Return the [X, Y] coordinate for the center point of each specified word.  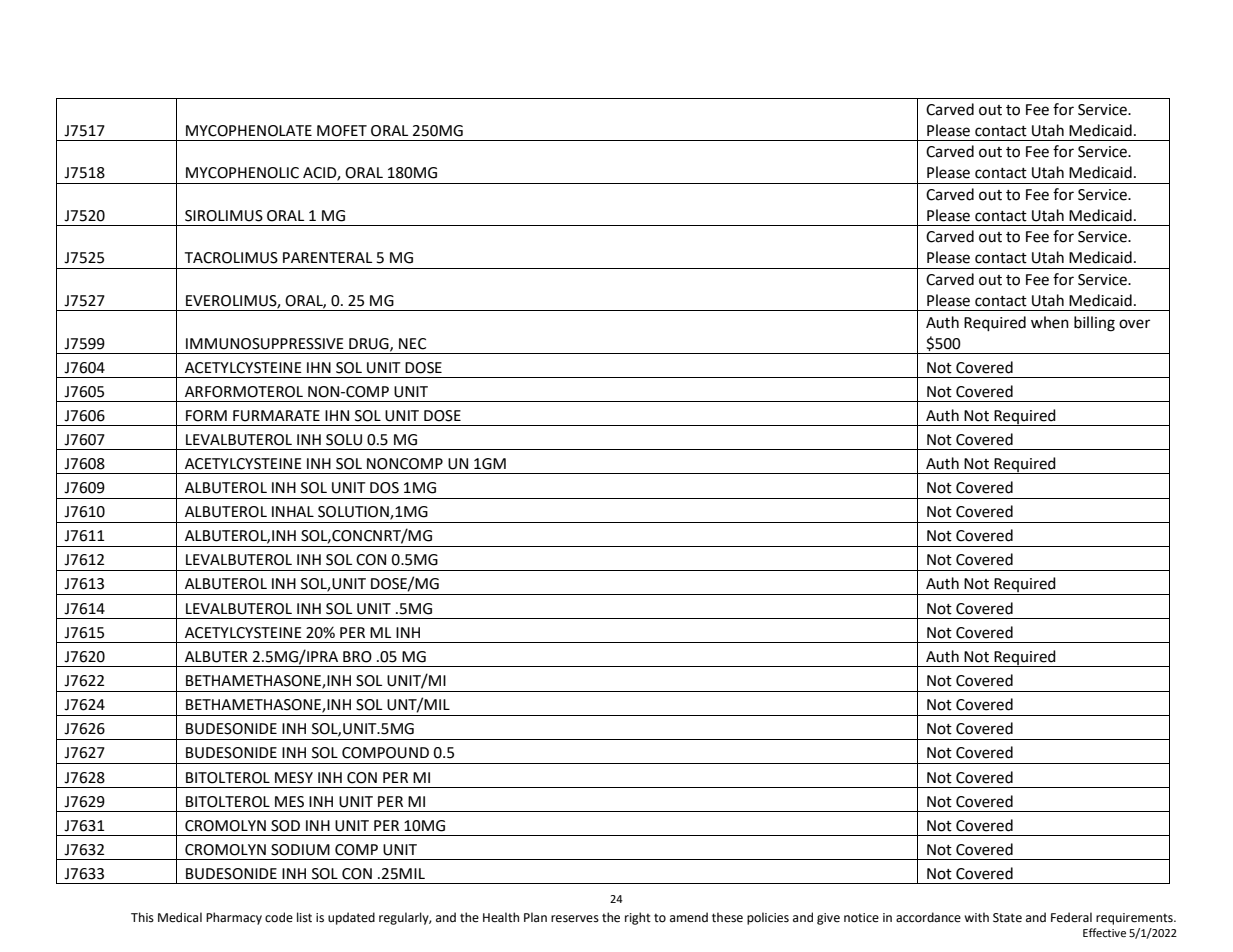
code [279, 917]
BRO [357, 657]
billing [1094, 324]
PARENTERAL [327, 257]
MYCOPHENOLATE [249, 131]
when [1050, 322]
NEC [412, 344]
